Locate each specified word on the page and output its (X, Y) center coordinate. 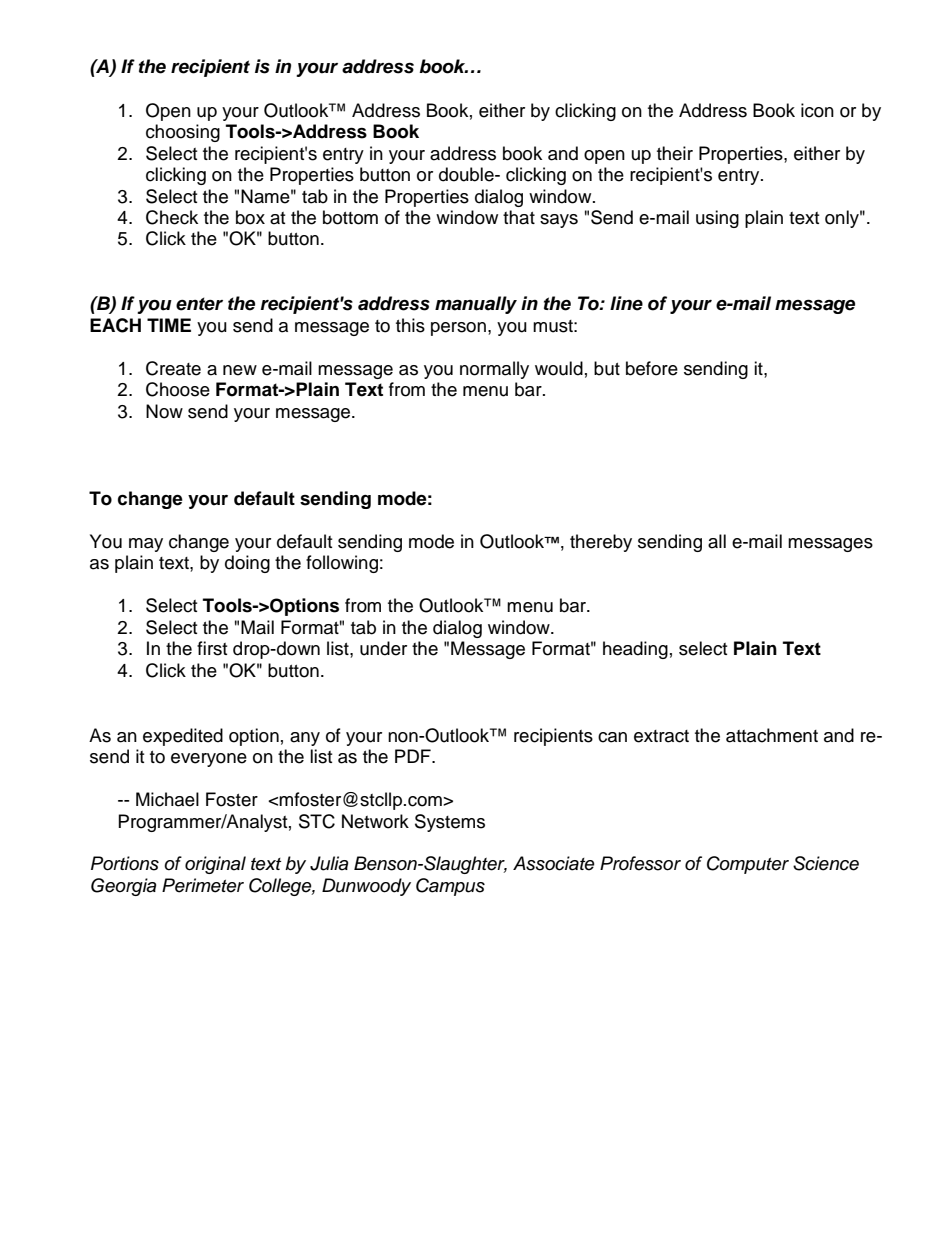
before (652, 368)
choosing (183, 133)
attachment (772, 735)
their (675, 153)
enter (199, 304)
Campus (450, 887)
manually (476, 305)
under (383, 648)
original (215, 865)
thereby (601, 543)
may (146, 545)
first (212, 648)
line (626, 303)
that (519, 217)
